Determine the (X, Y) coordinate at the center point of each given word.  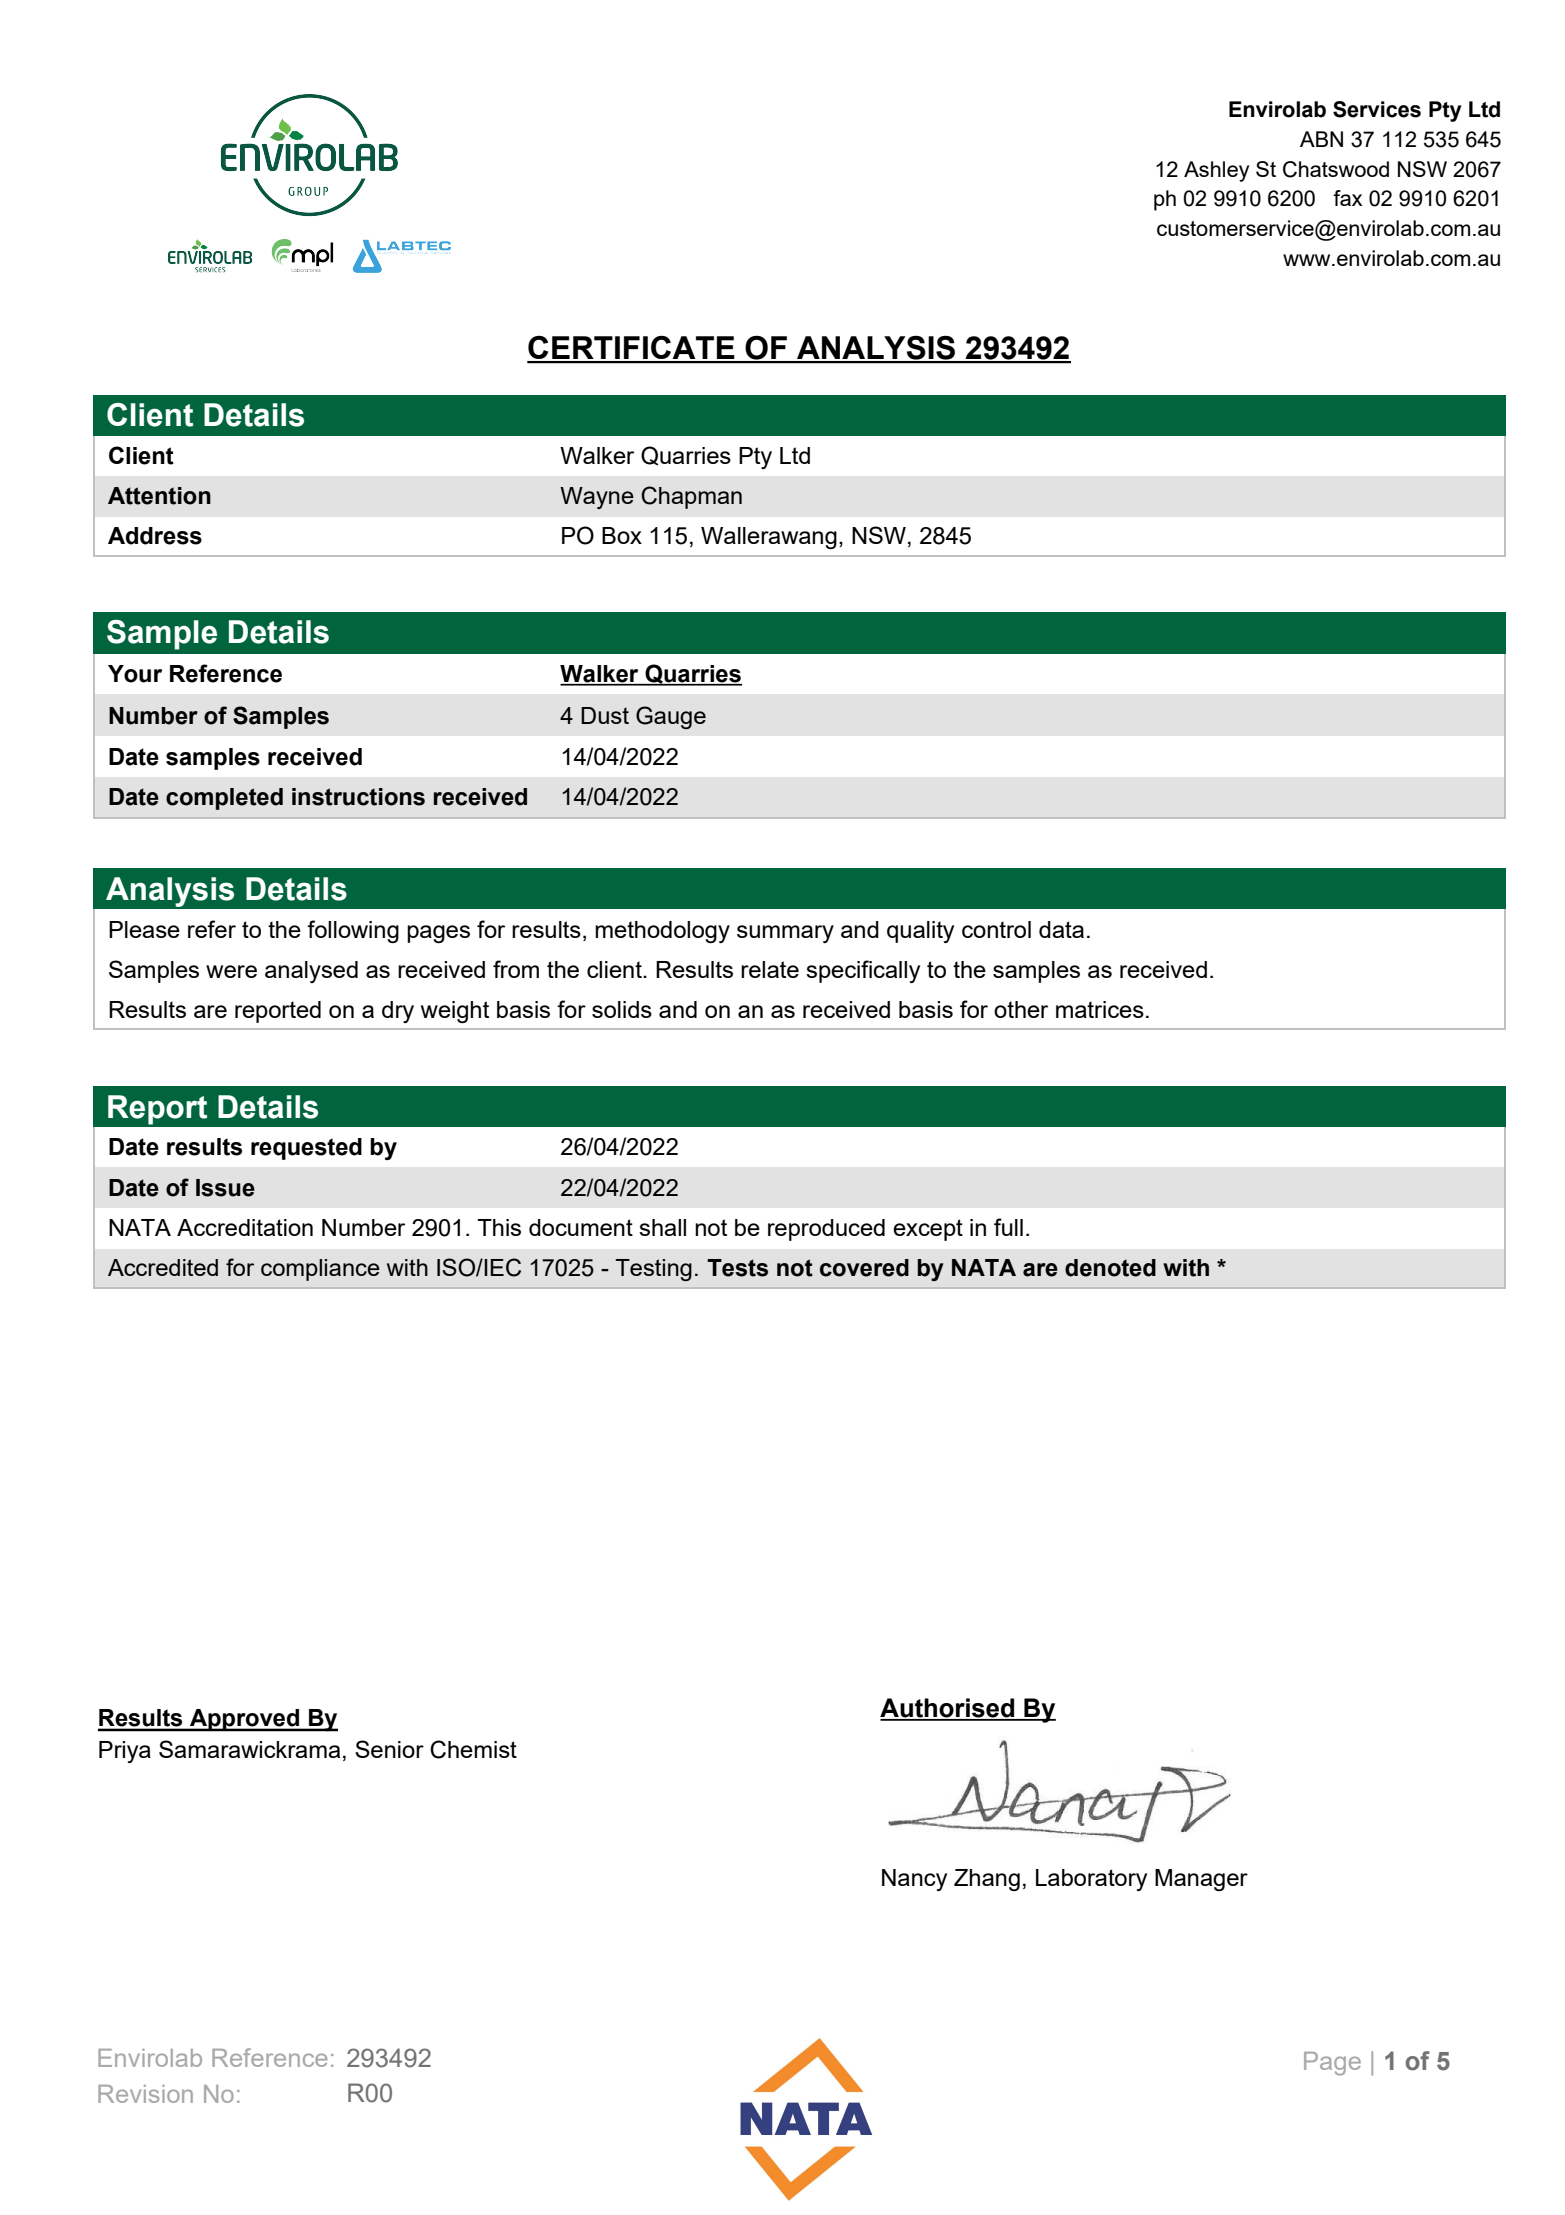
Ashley (1216, 171)
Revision (145, 2094)
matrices (1100, 1009)
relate (770, 969)
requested (306, 1149)
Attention (159, 496)
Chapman (691, 497)
